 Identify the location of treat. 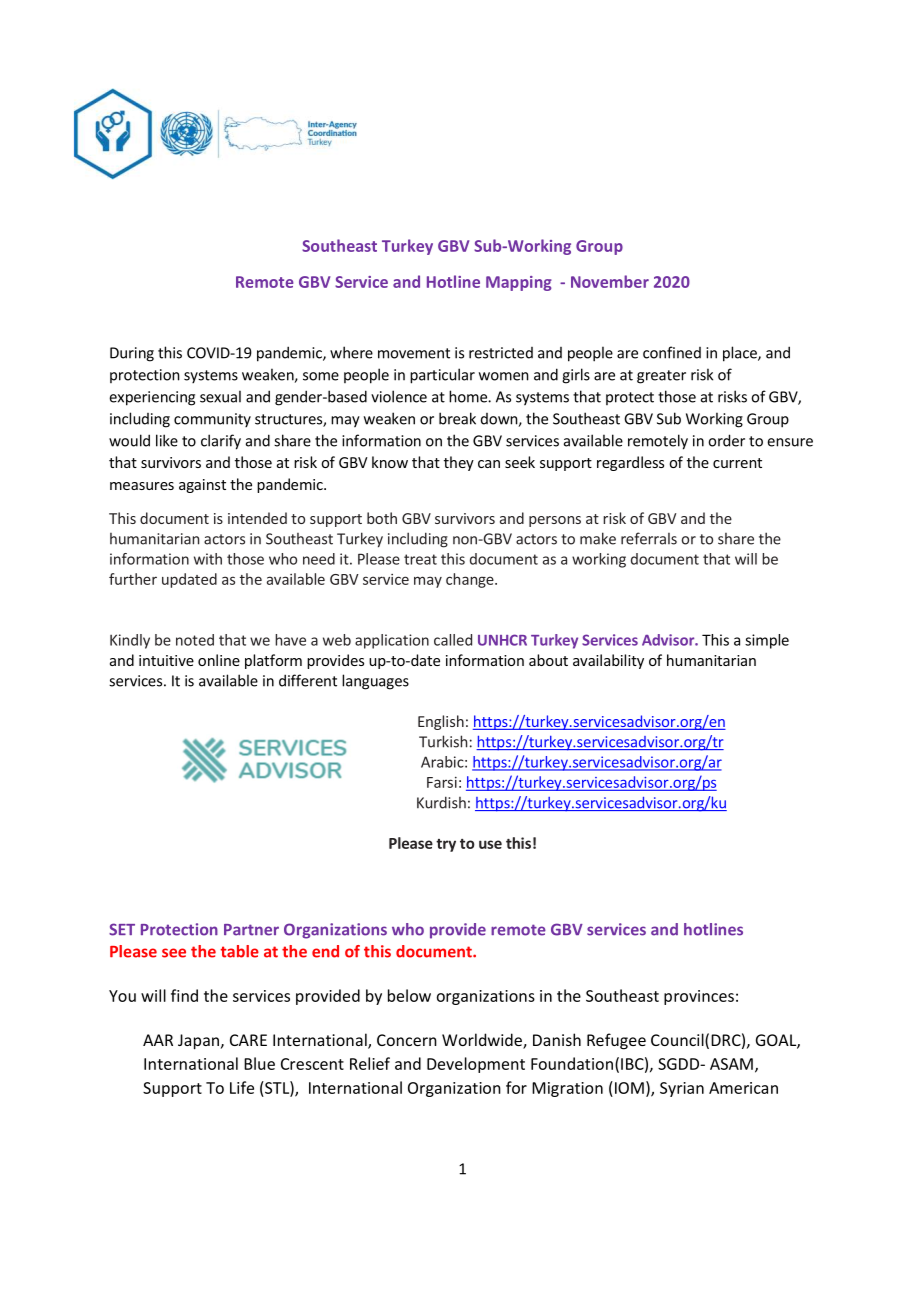
(420, 559).
